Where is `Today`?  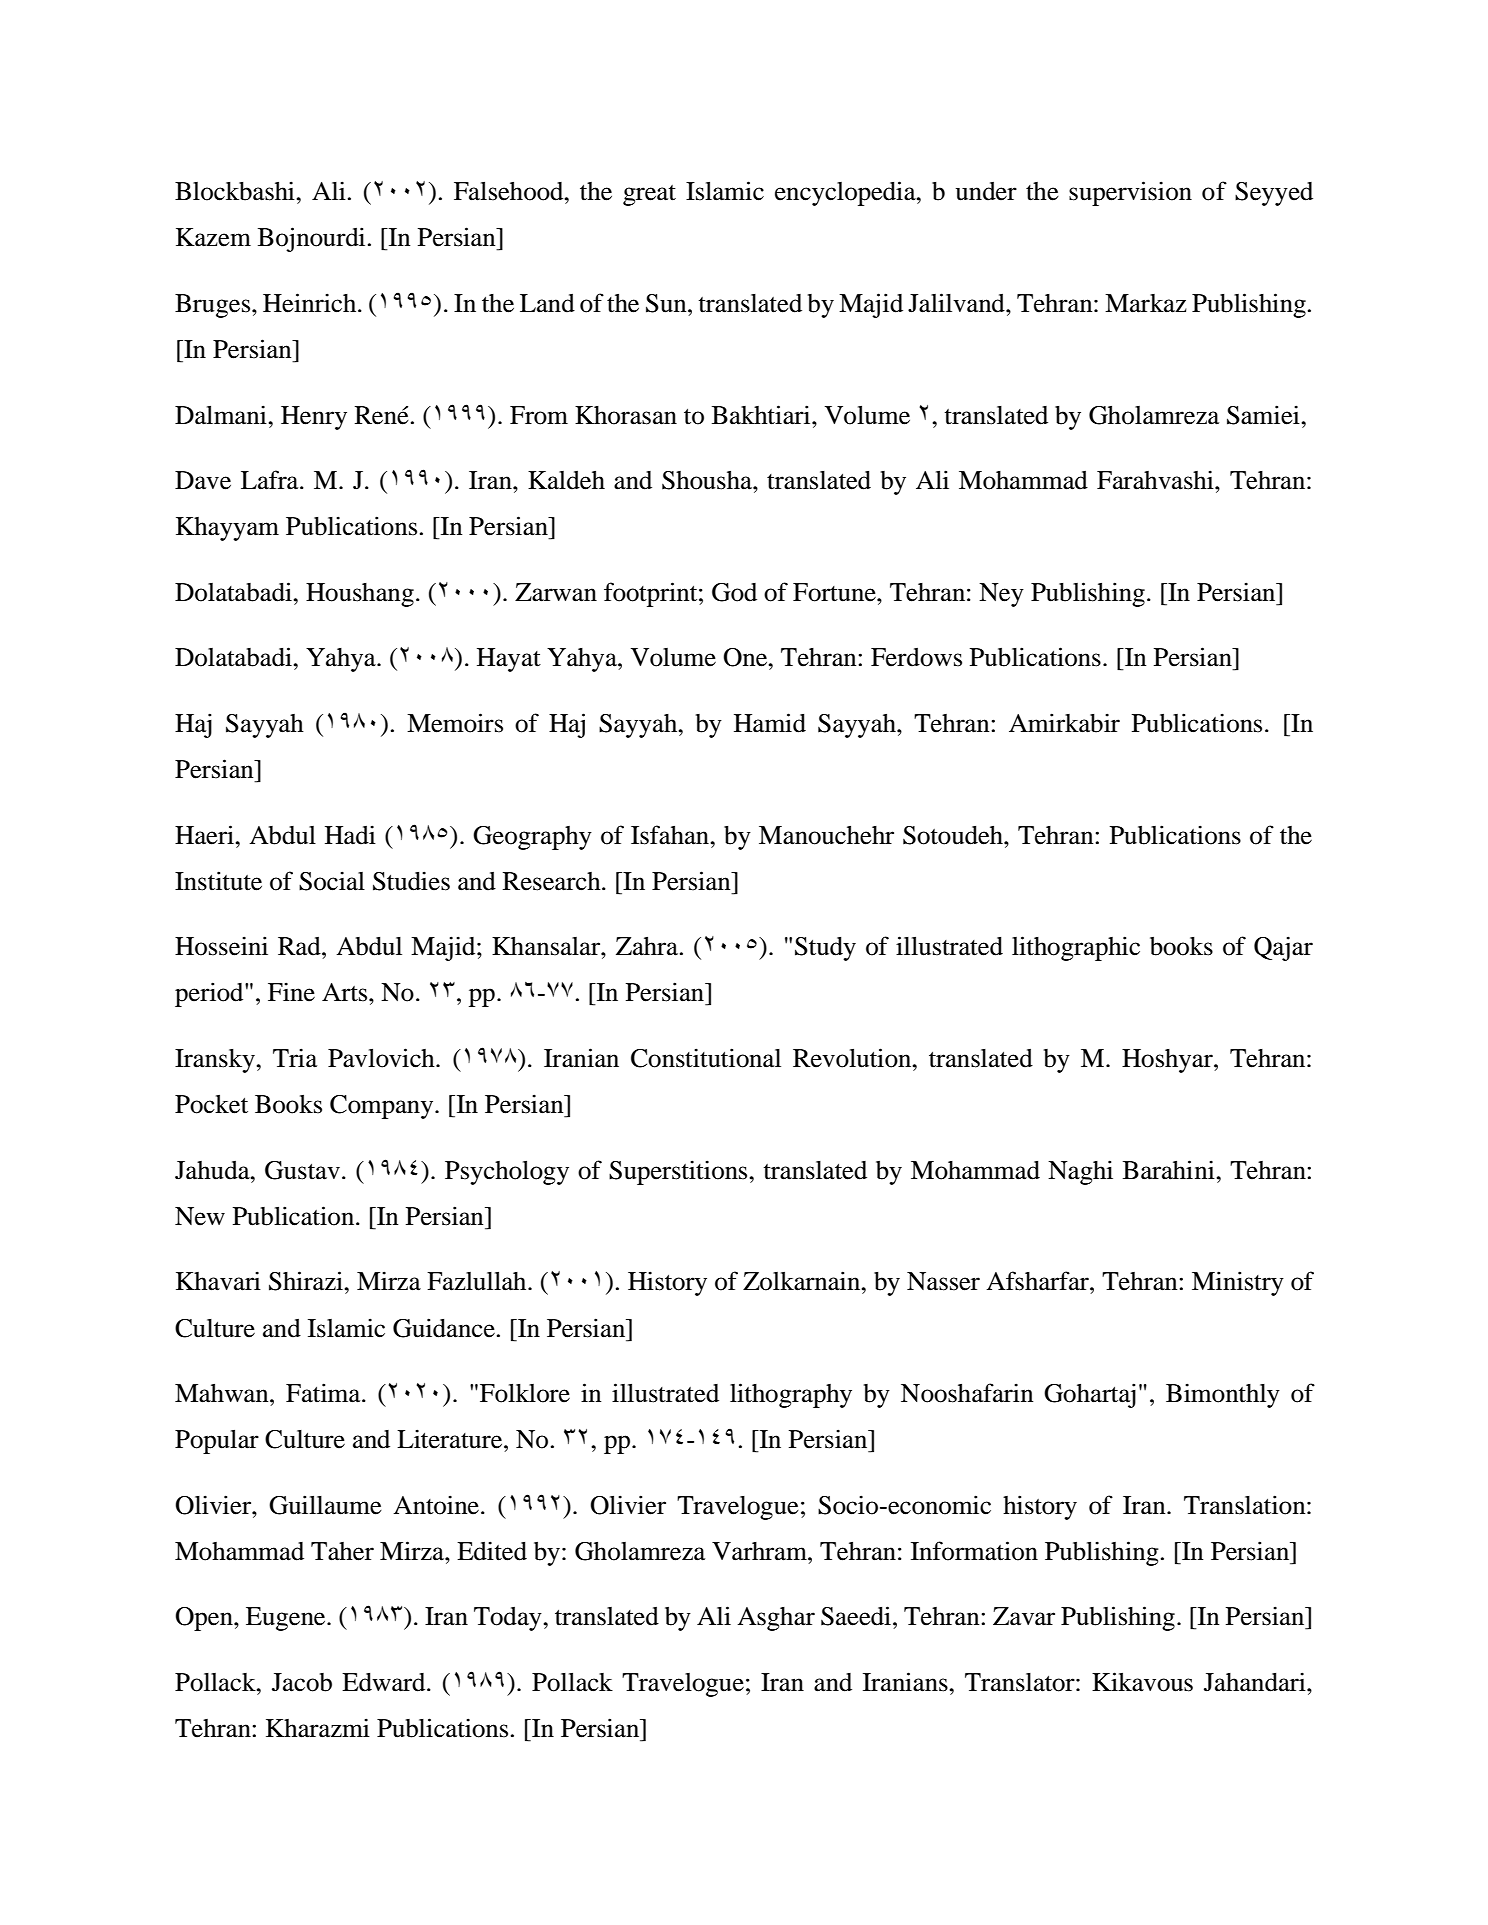
Today is located at coordinates (509, 1619).
